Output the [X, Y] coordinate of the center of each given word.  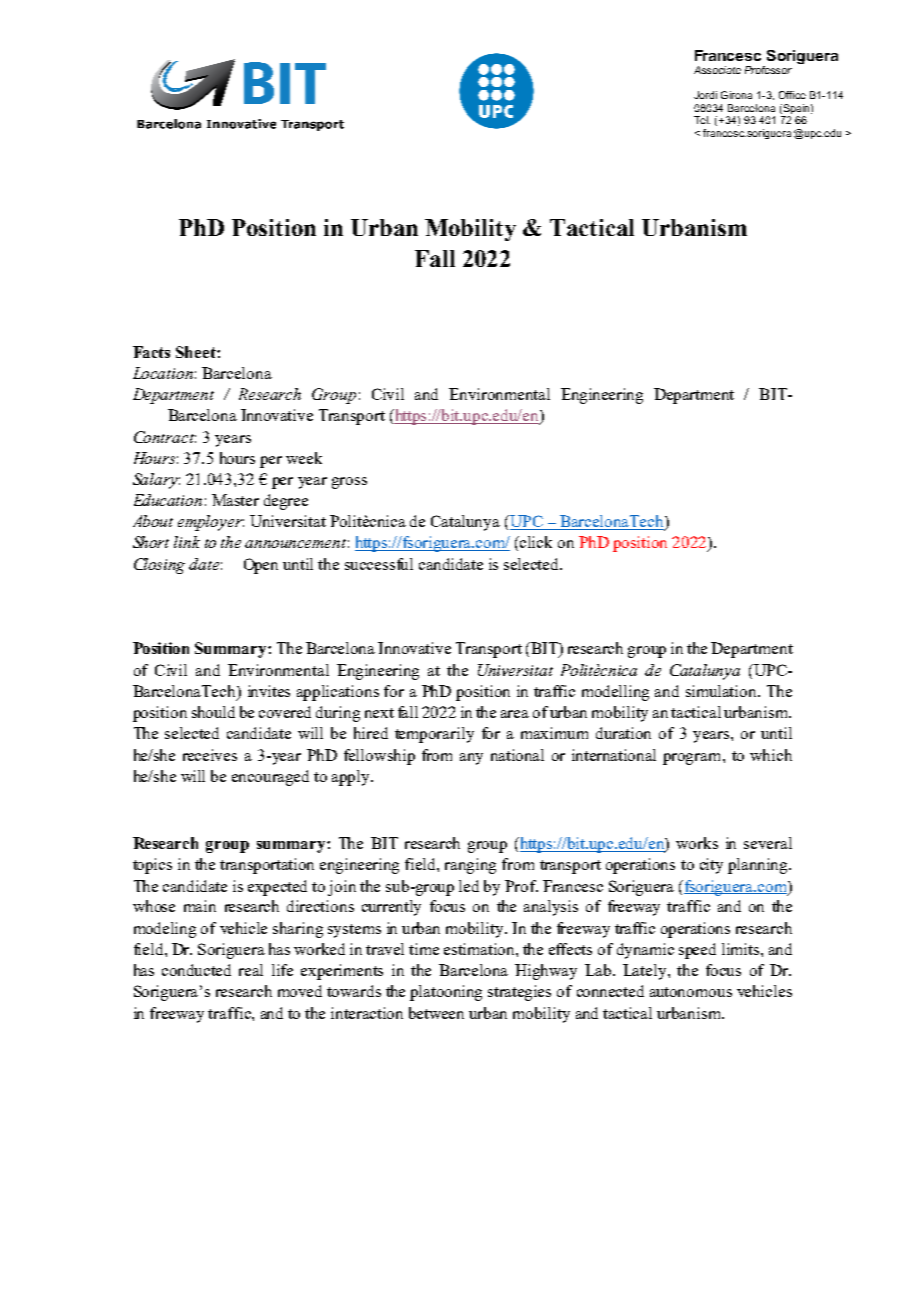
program [693, 759]
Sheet [197, 352]
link [187, 542]
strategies [519, 993]
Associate [717, 70]
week [304, 458]
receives [210, 755]
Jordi [705, 95]
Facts [151, 352]
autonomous [691, 992]
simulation [722, 691]
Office [792, 95]
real [251, 970]
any [471, 759]
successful [379, 564]
